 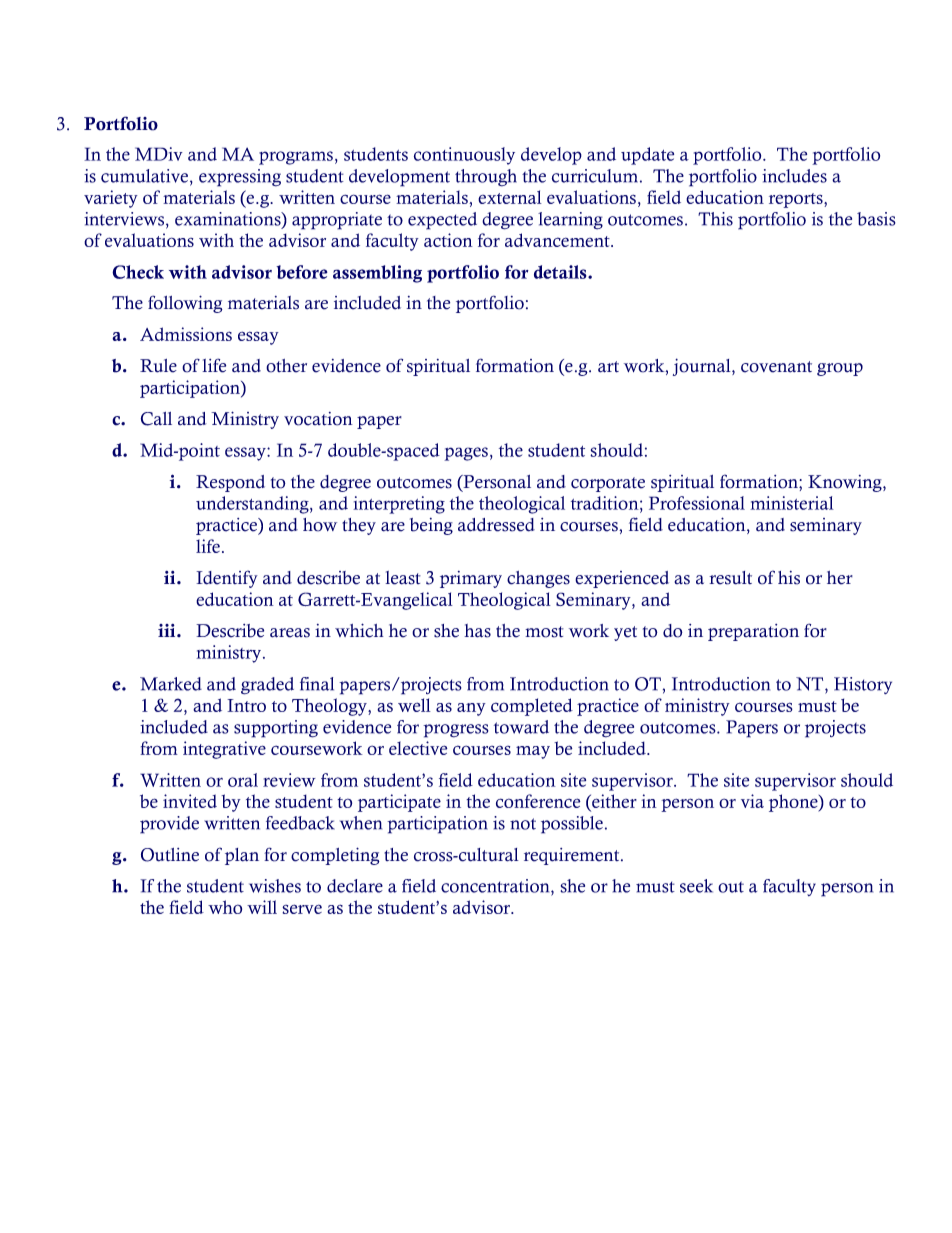 I want to click on concentration, so click(x=496, y=886).
